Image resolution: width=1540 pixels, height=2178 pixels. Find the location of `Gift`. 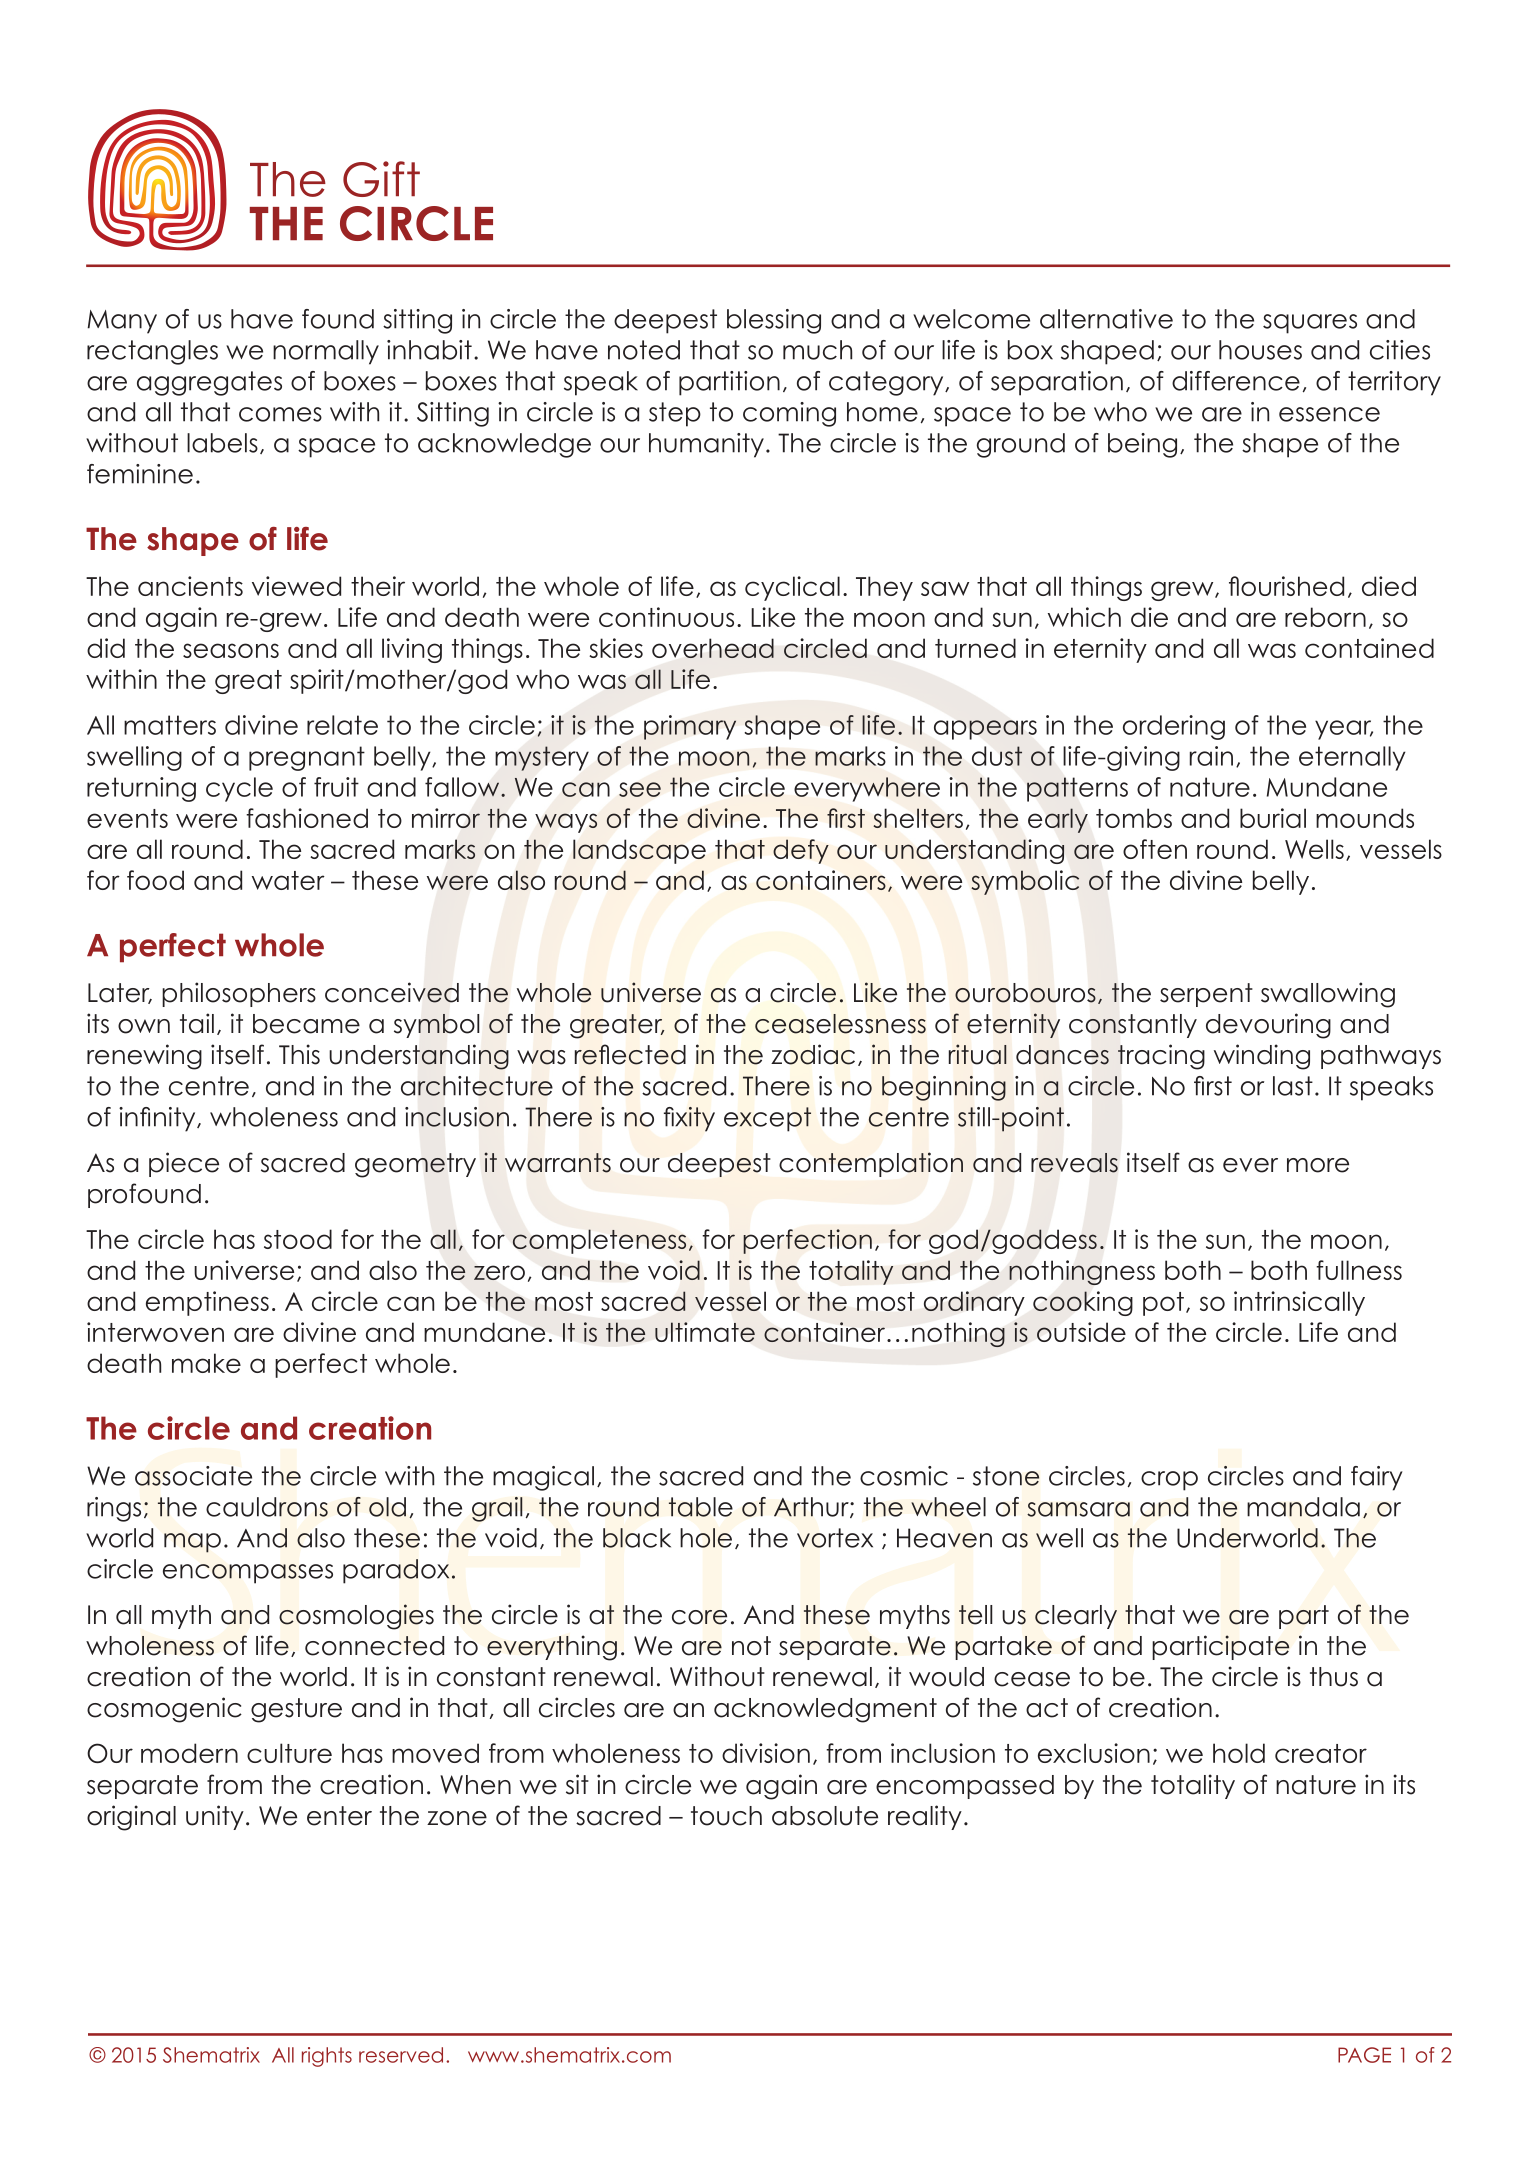

Gift is located at coordinates (381, 179).
